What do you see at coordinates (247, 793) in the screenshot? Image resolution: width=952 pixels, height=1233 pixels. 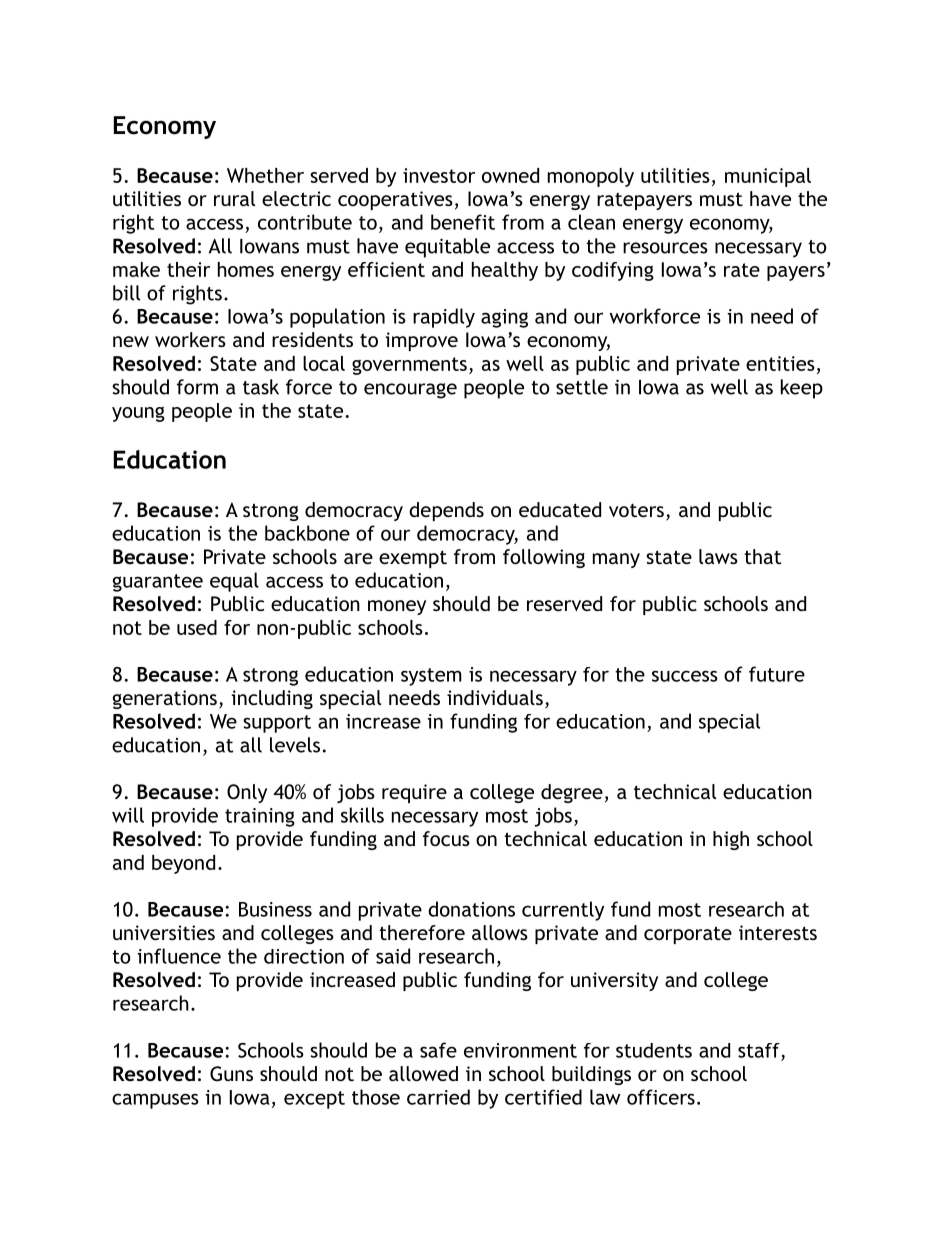 I see `Only` at bounding box center [247, 793].
